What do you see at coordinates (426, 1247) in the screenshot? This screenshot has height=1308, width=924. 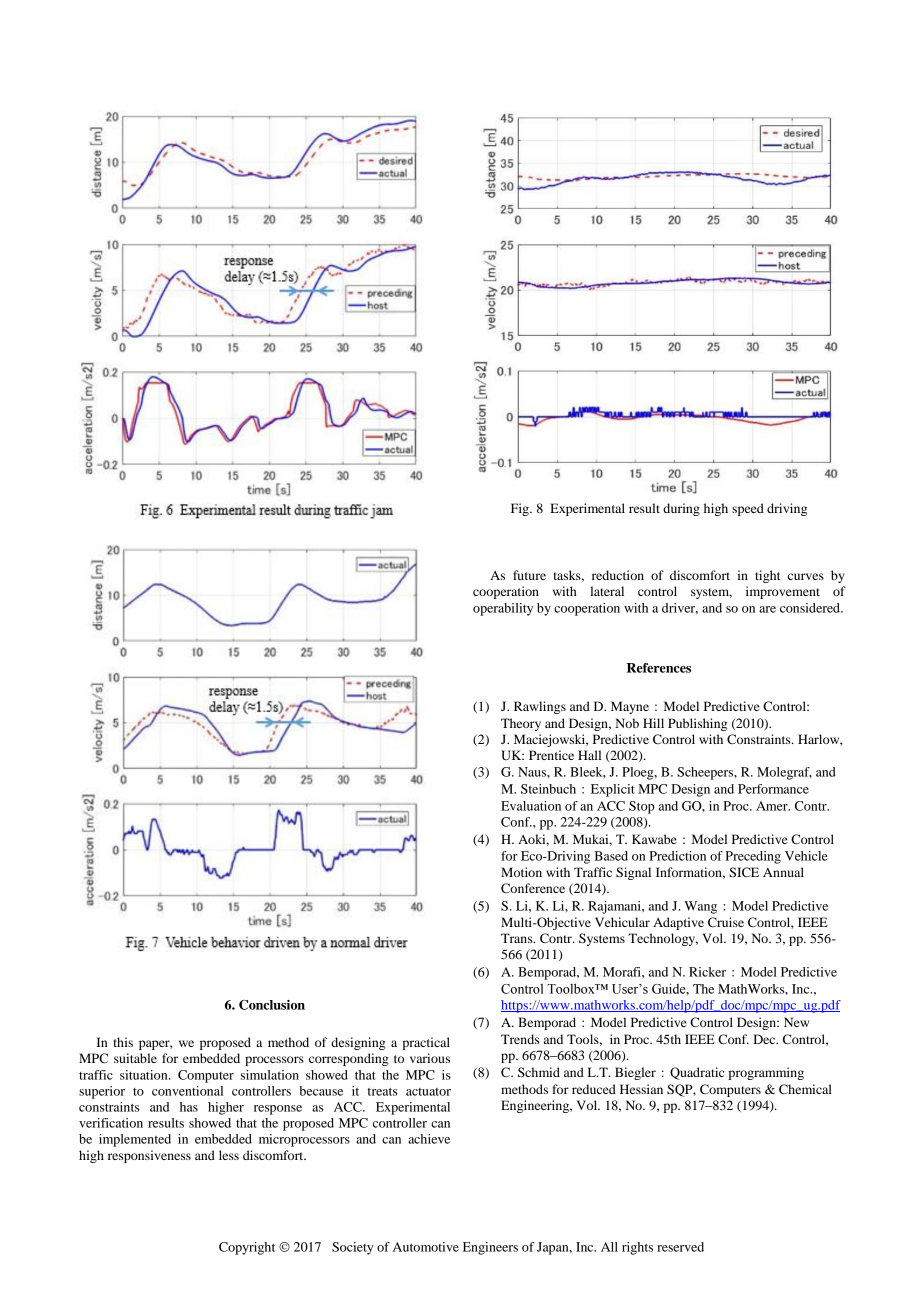 I see `Automotive` at bounding box center [426, 1247].
